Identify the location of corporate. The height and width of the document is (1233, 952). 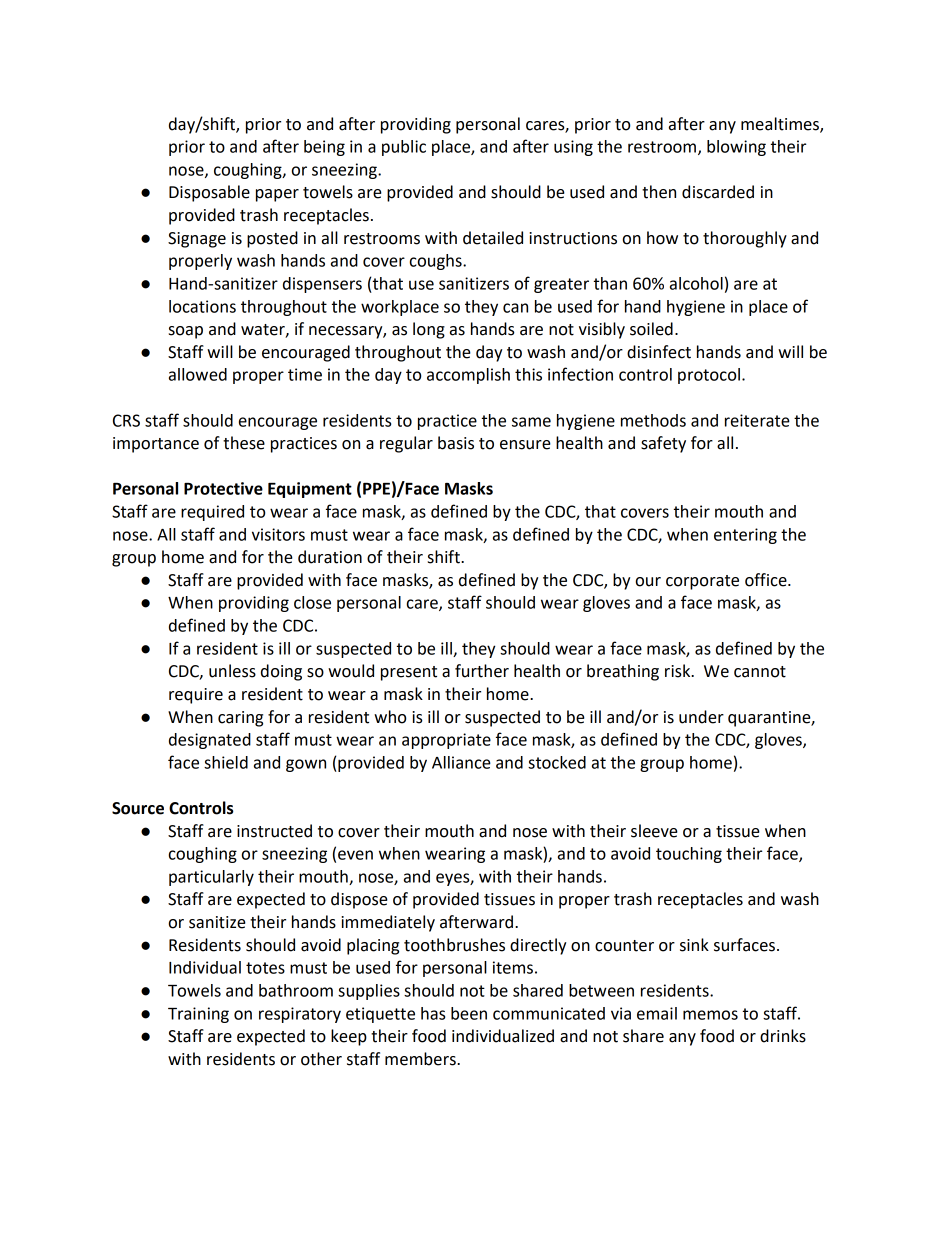
(702, 582).
